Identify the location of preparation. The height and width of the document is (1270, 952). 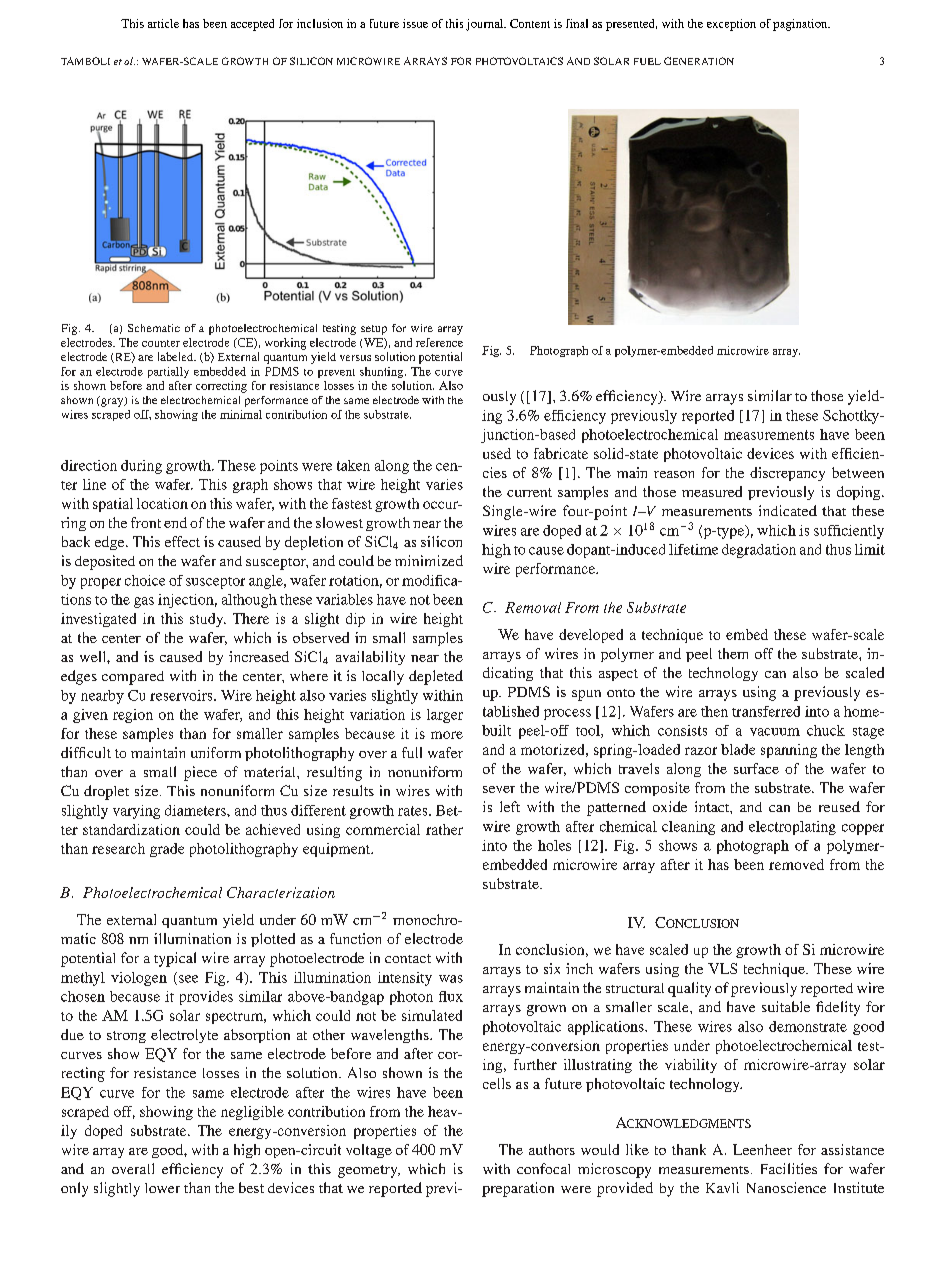
(518, 1189).
